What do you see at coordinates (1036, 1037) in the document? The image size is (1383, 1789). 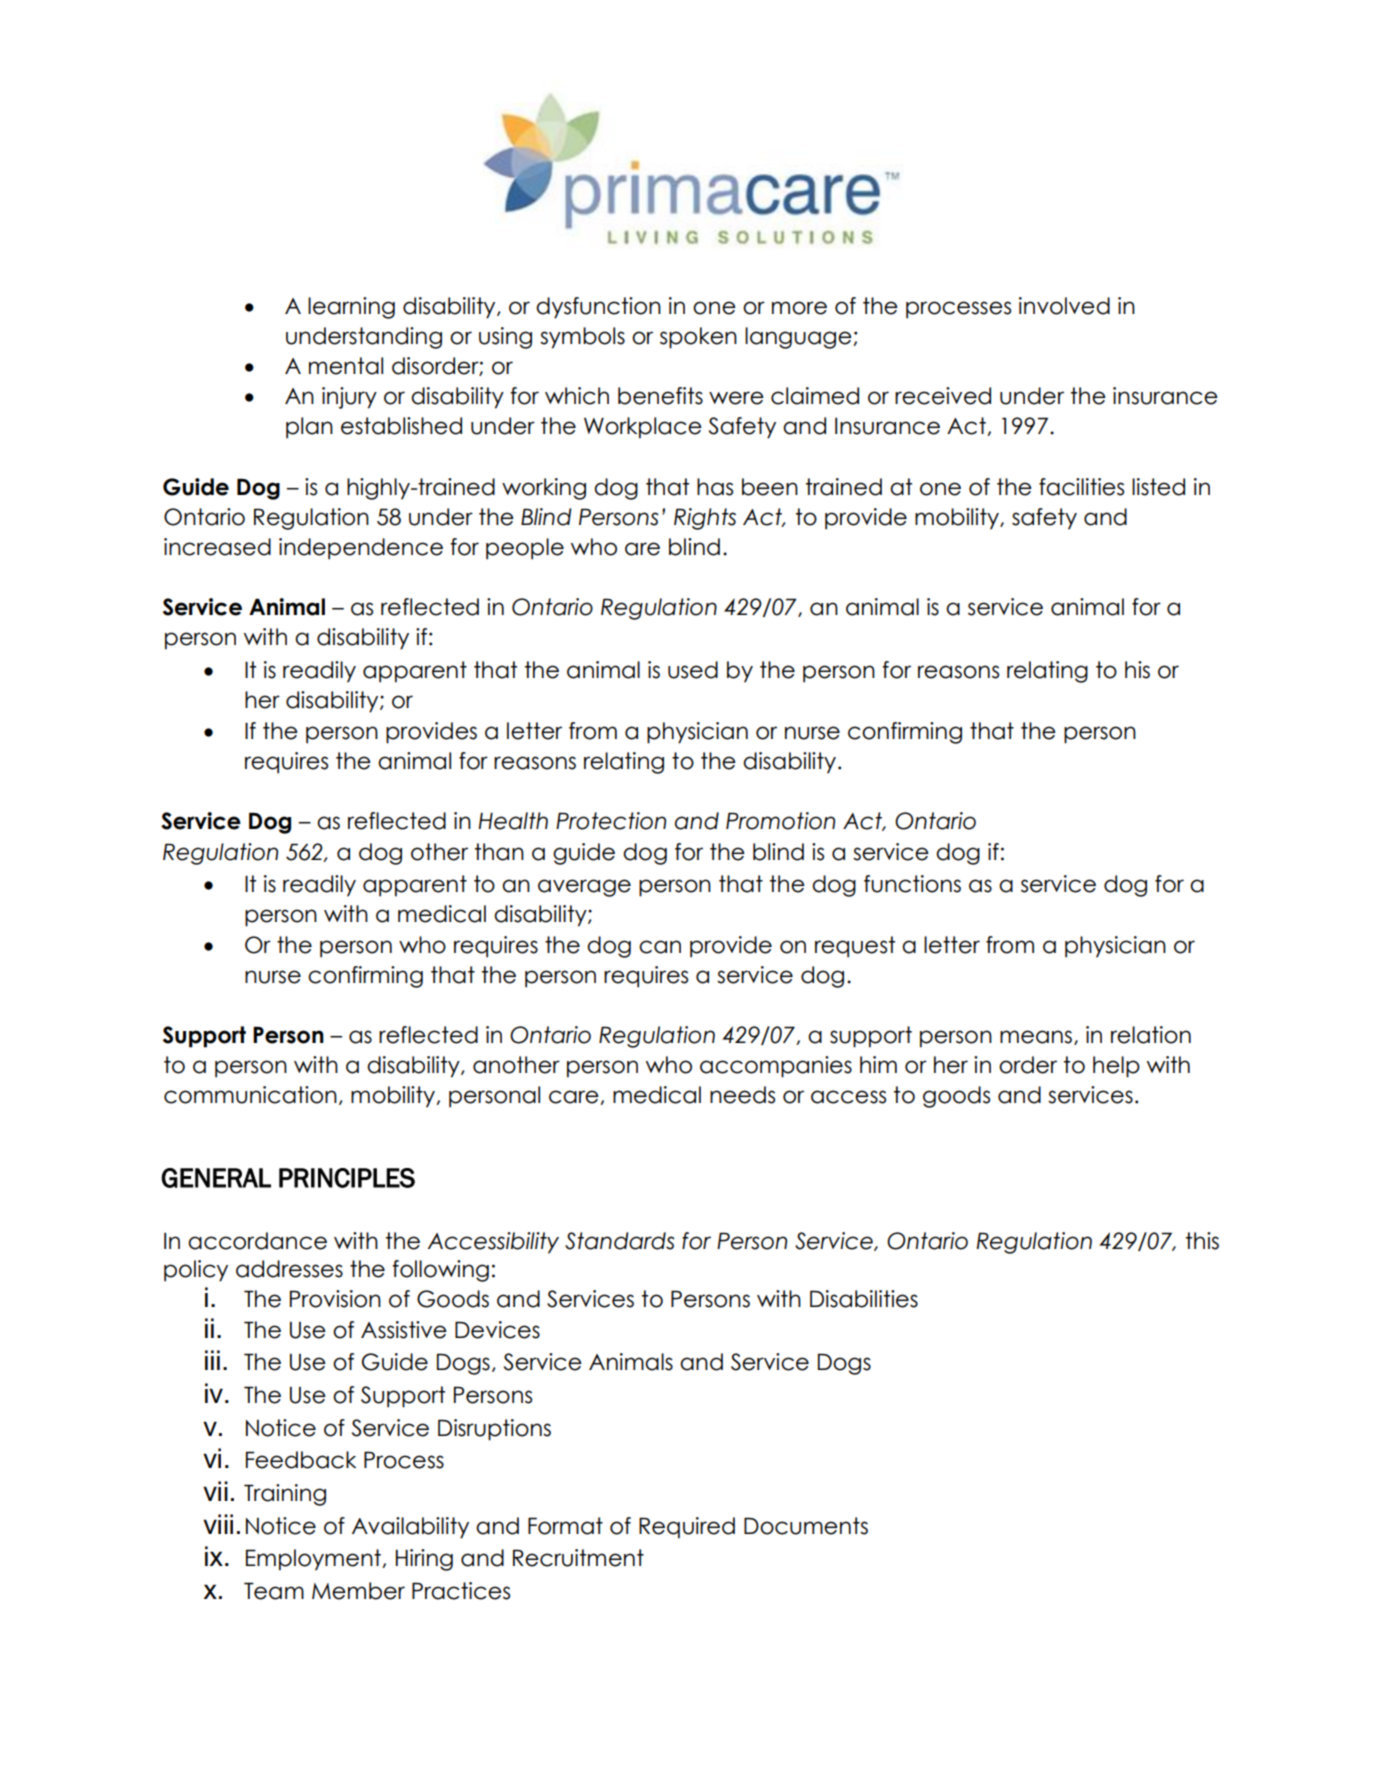 I see `means` at bounding box center [1036, 1037].
